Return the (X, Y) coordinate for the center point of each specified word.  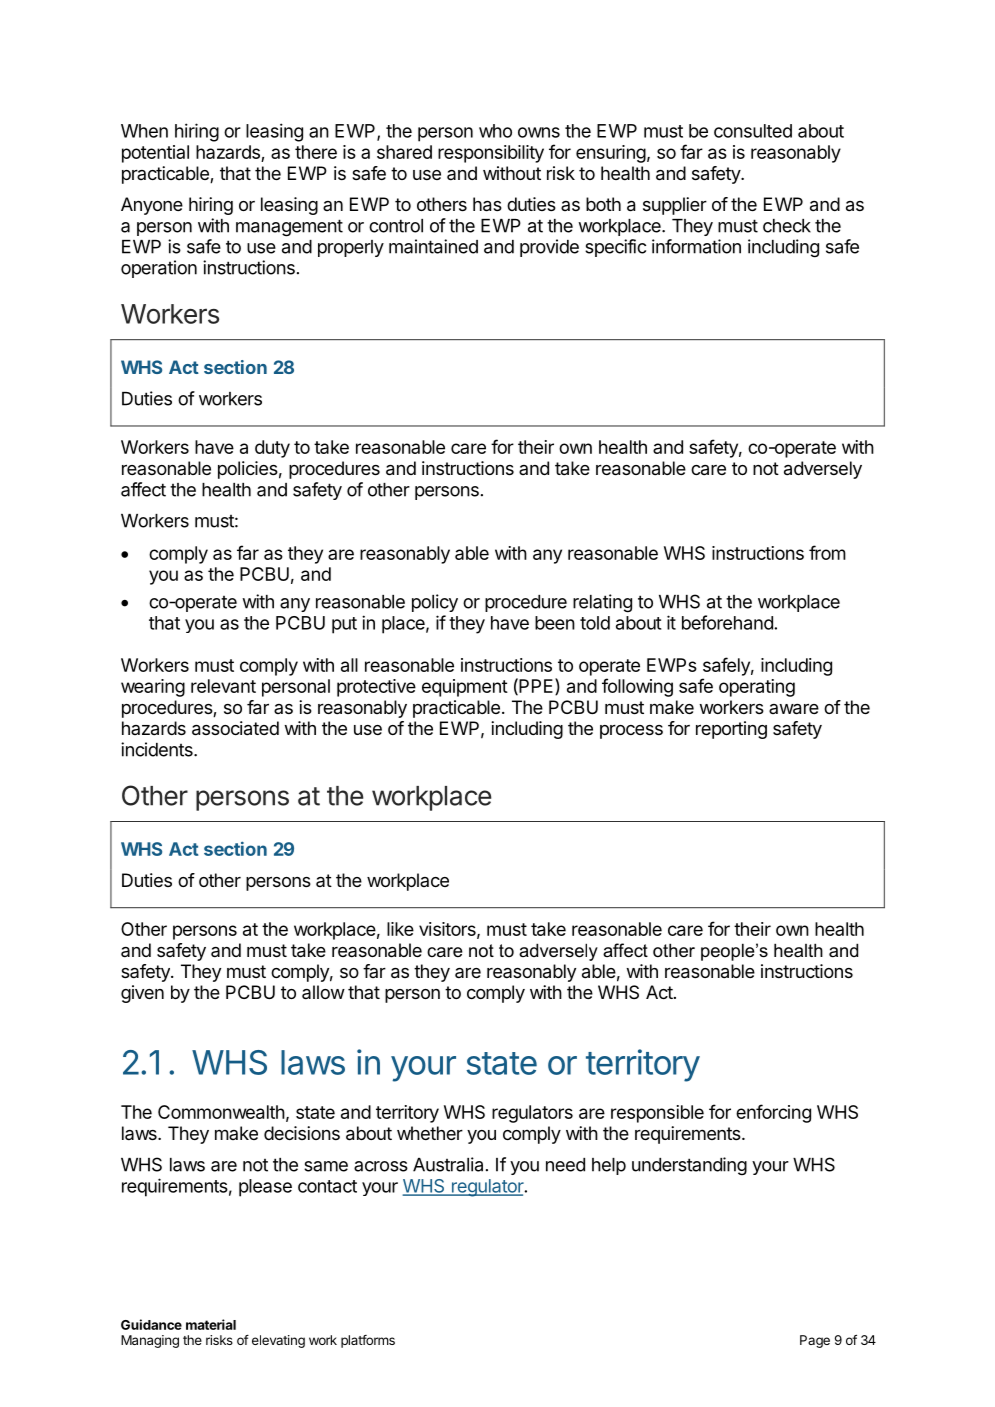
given (142, 994)
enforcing (773, 1113)
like (400, 929)
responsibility (491, 154)
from (827, 552)
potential (155, 154)
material (211, 1324)
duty (272, 449)
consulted (753, 131)
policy (435, 603)
